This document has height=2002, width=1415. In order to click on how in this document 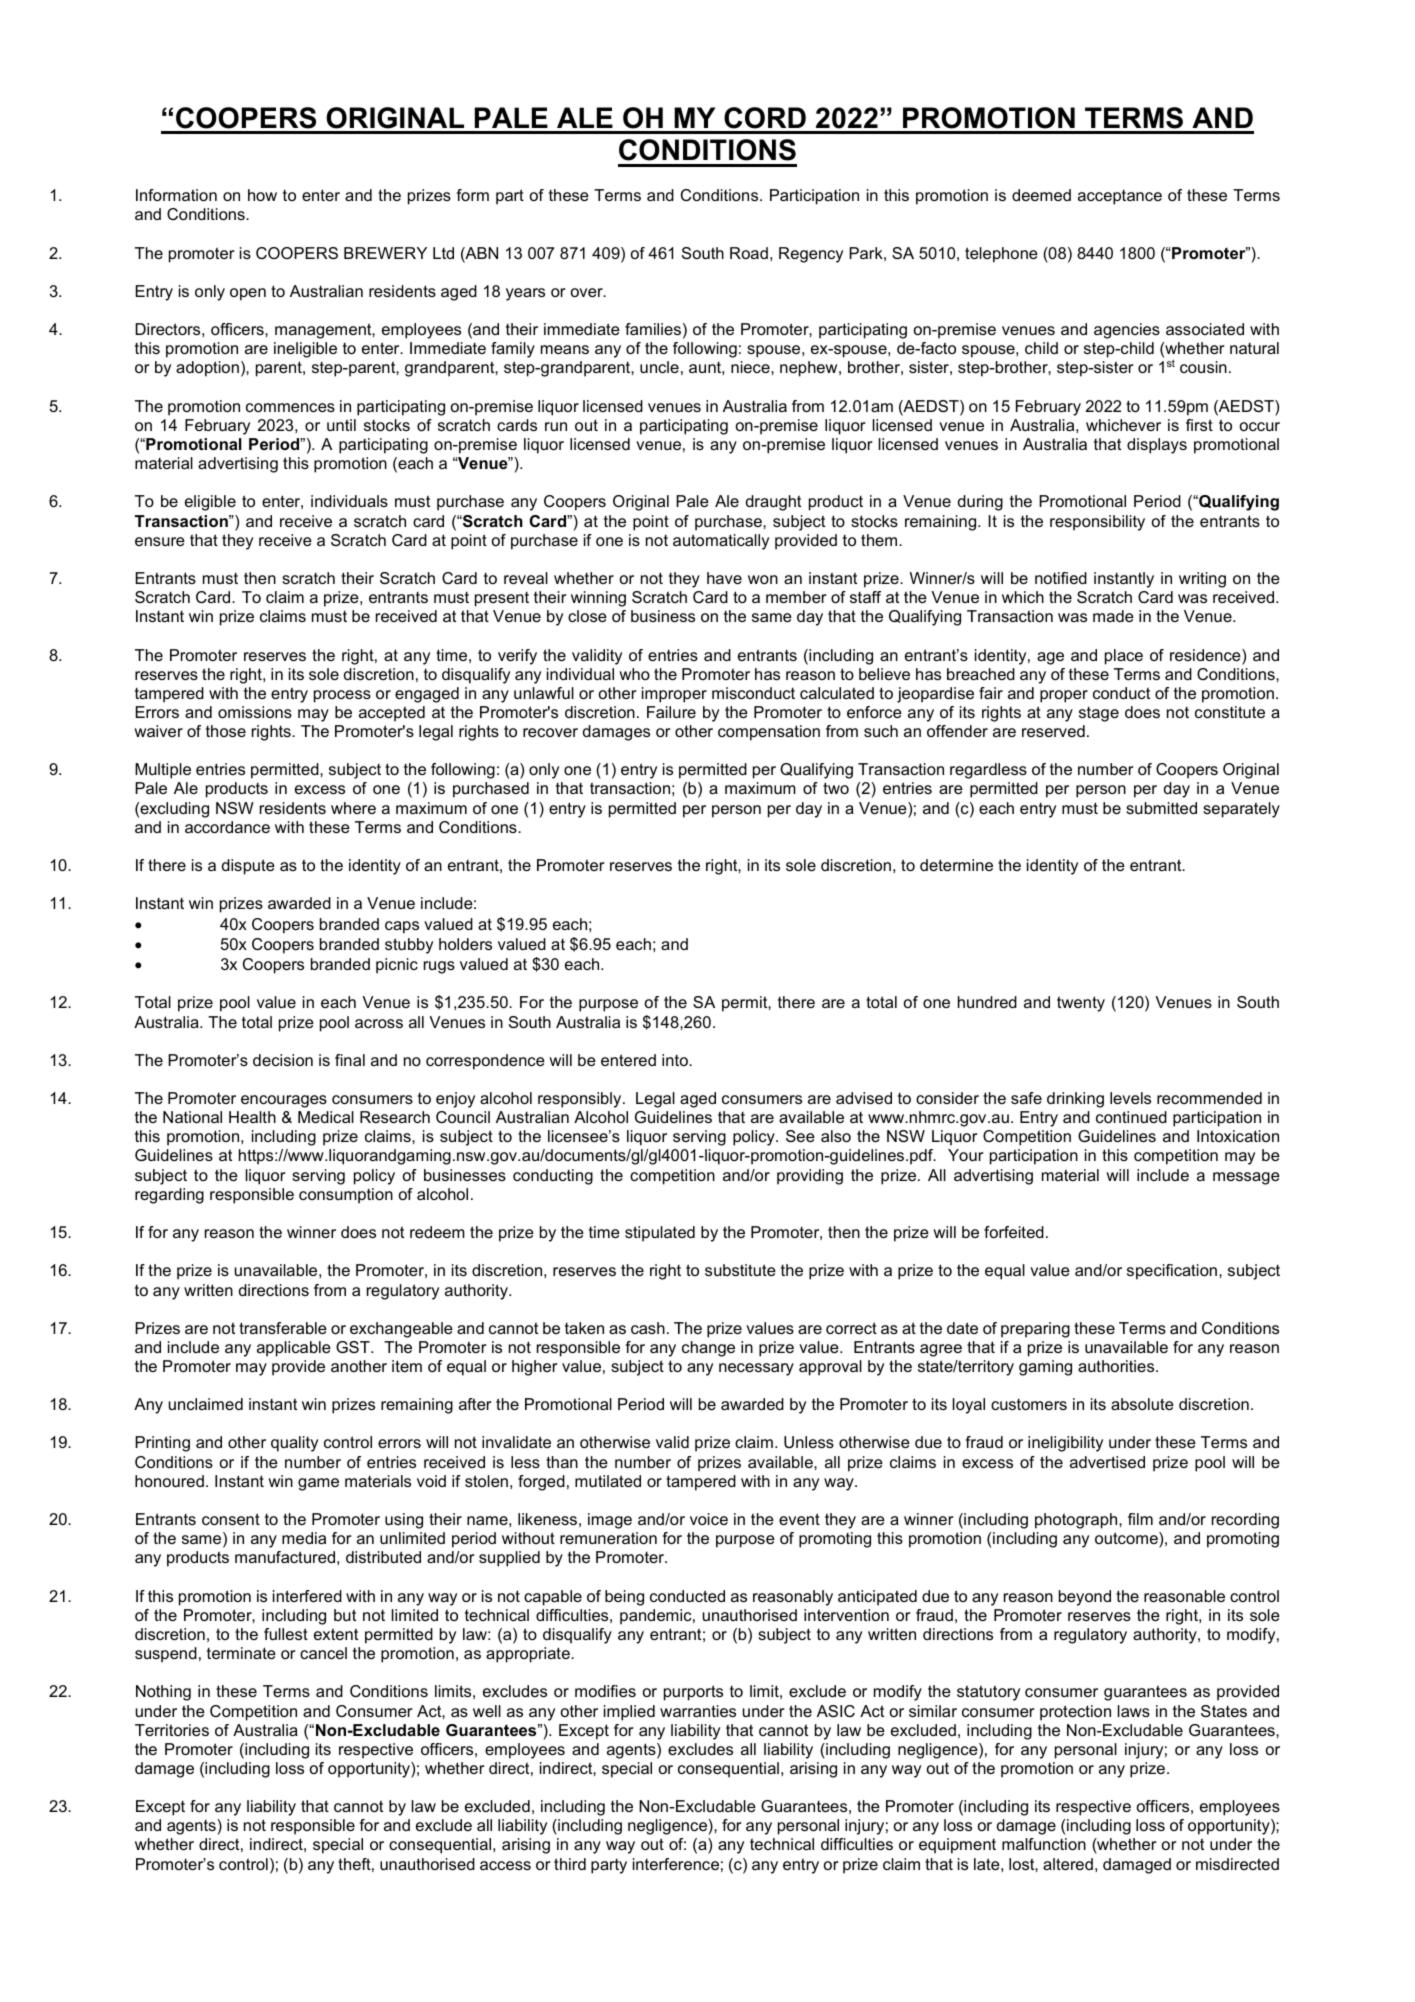, I will do `click(262, 195)`.
